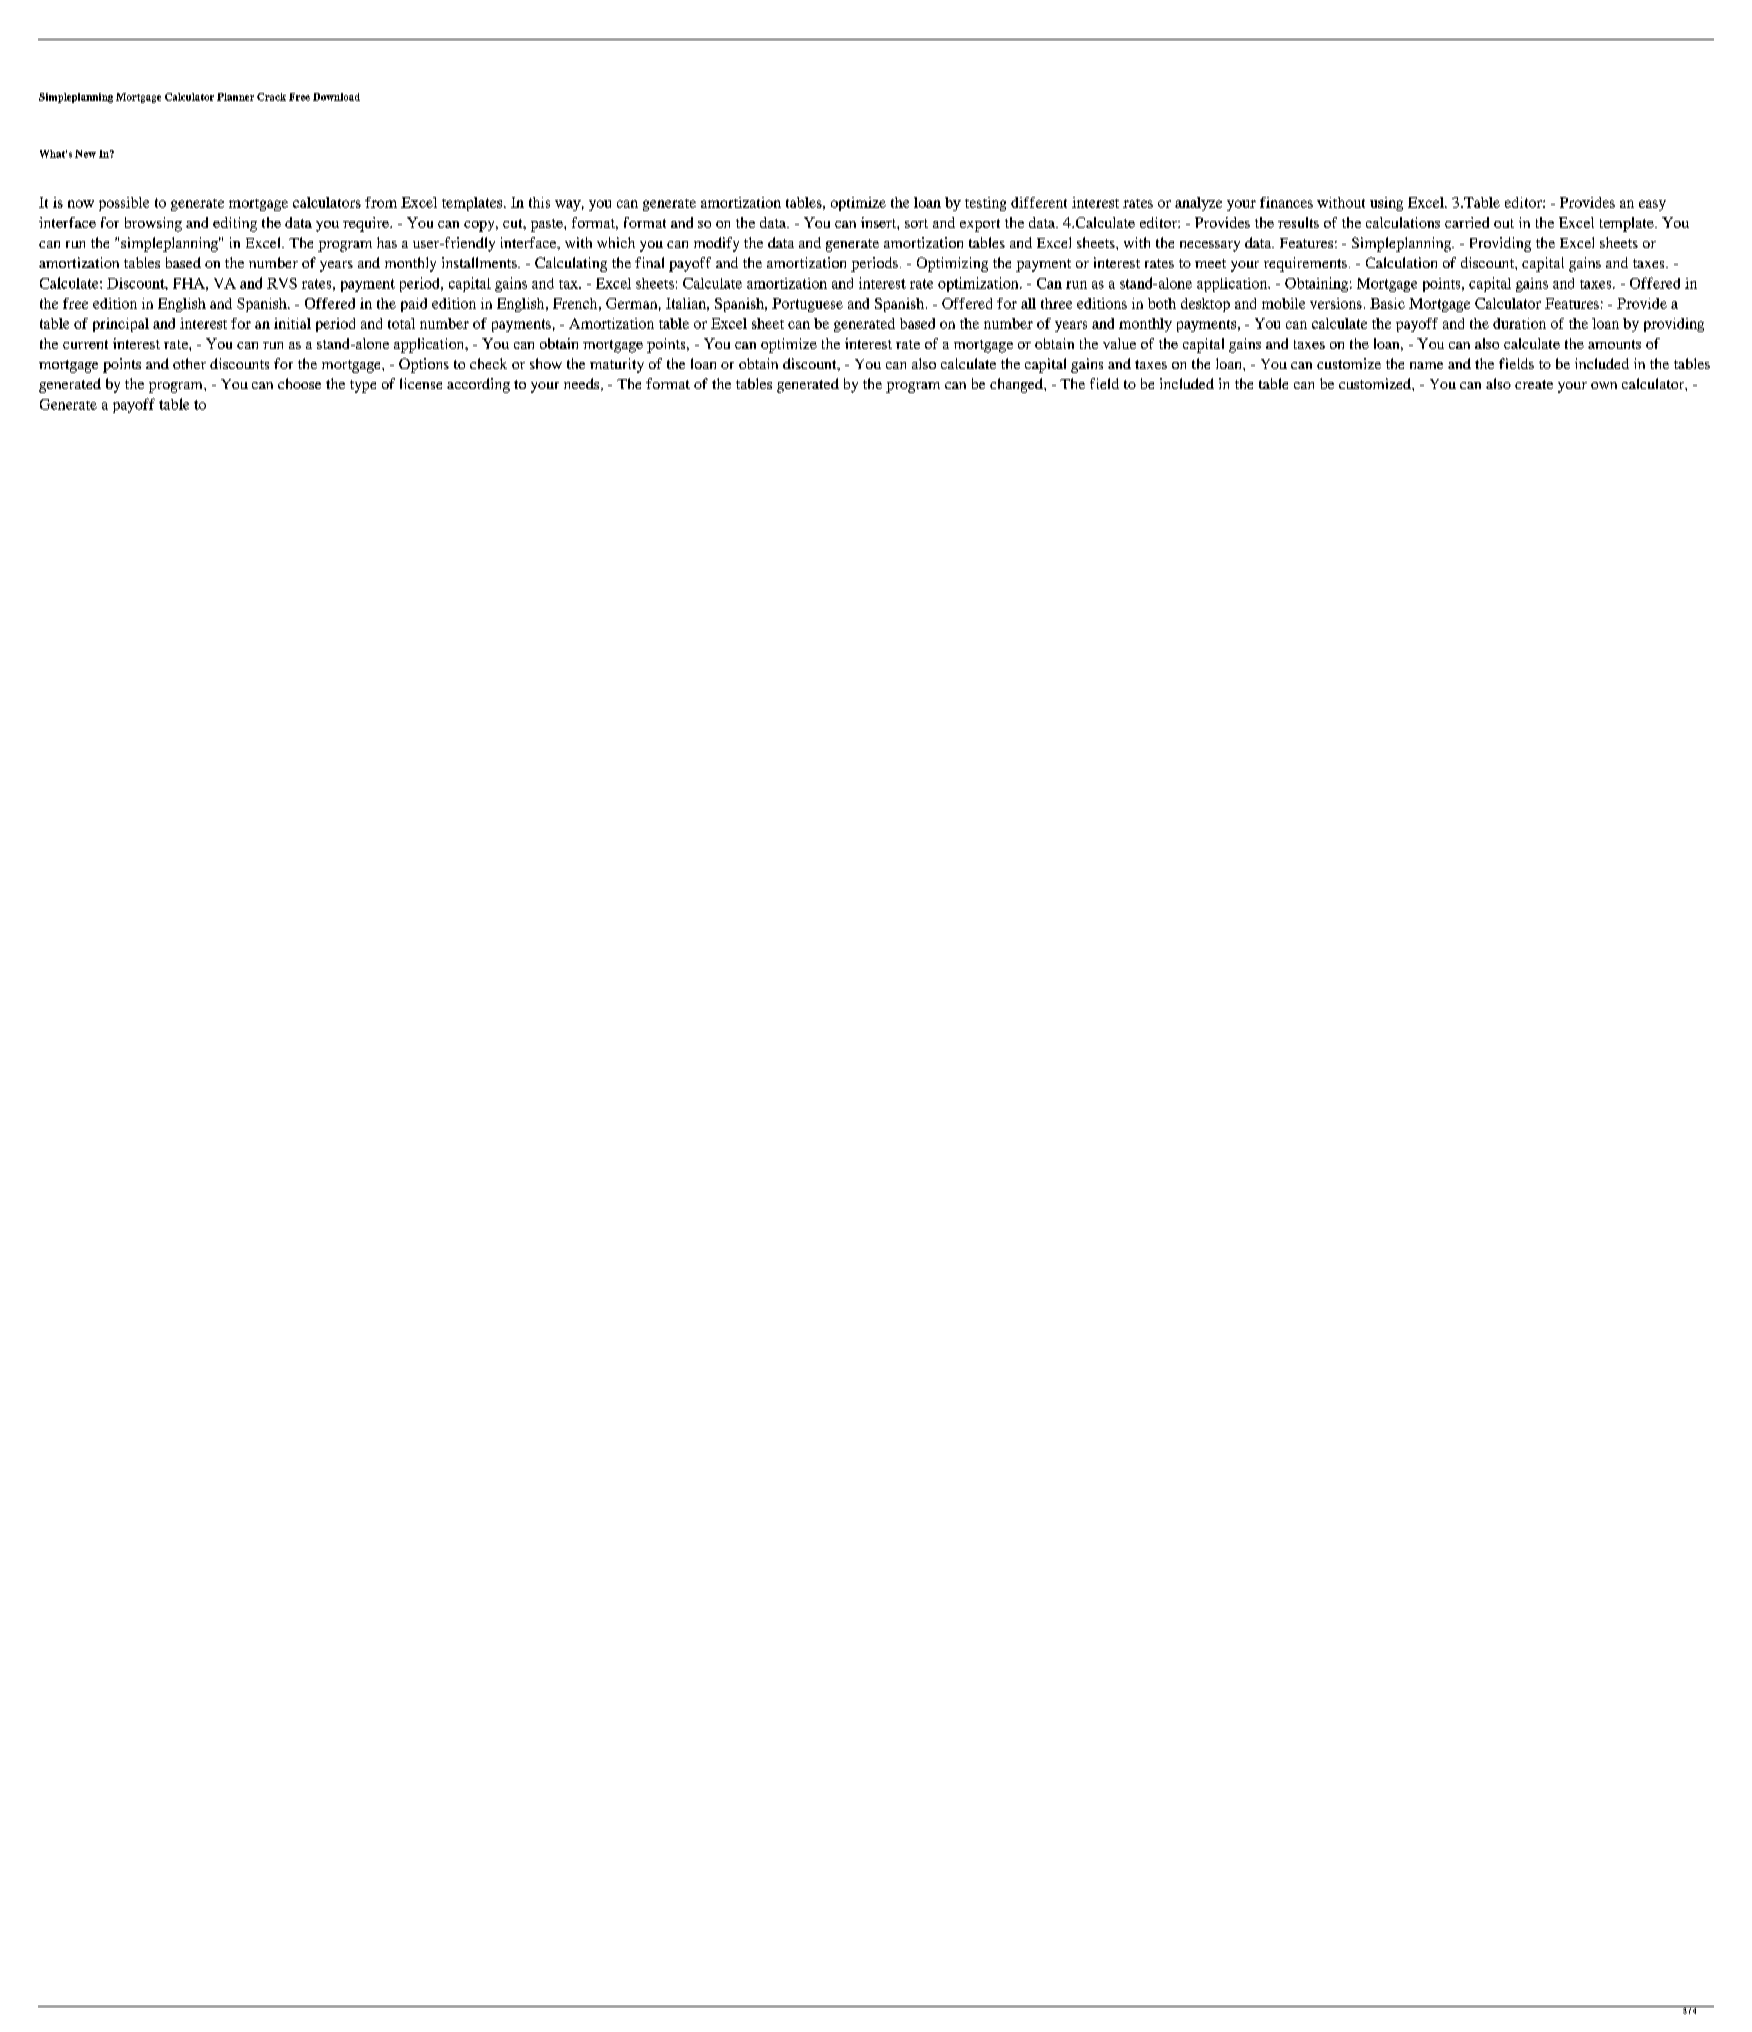 The image size is (1752, 2032). What do you see at coordinates (985, 204) in the screenshot?
I see `testing` at bounding box center [985, 204].
